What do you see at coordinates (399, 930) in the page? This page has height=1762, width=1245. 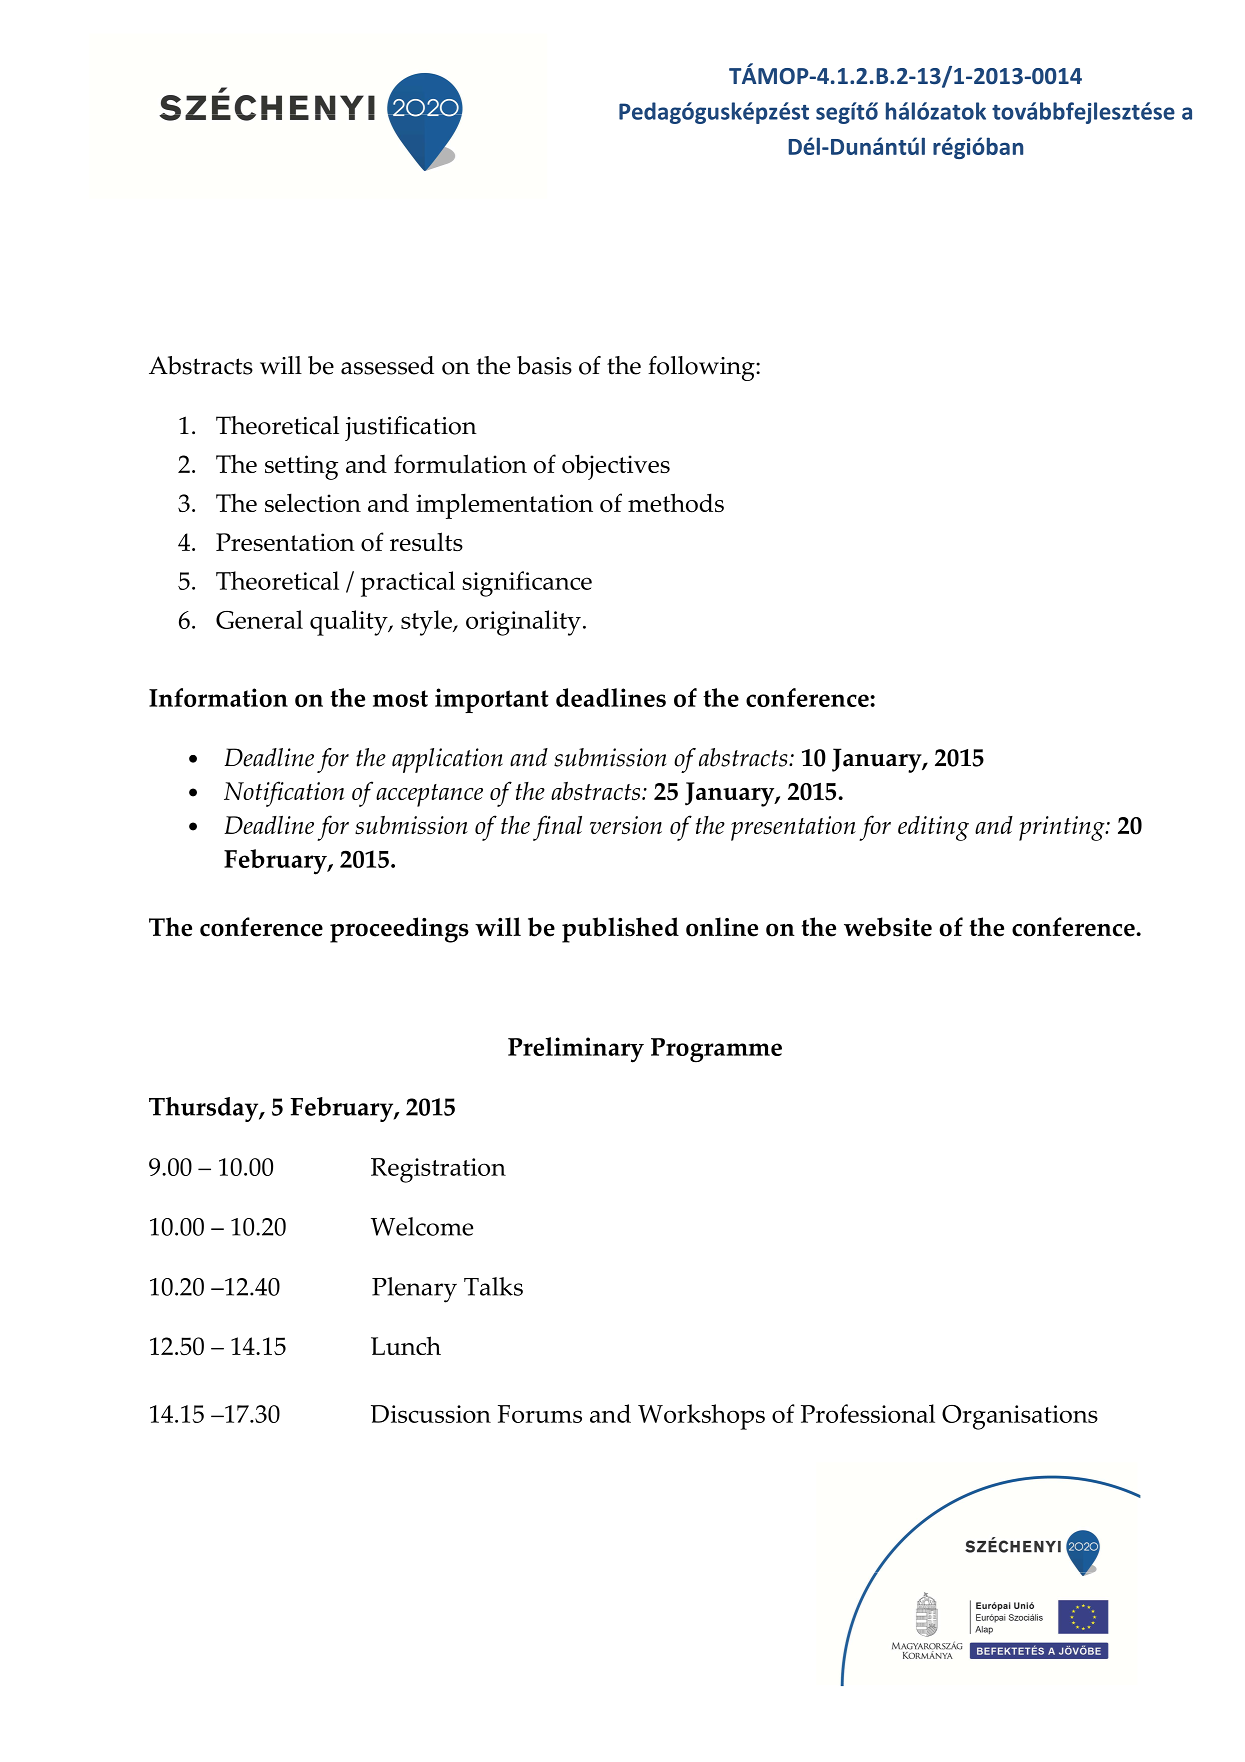 I see `proceedings` at bounding box center [399, 930].
